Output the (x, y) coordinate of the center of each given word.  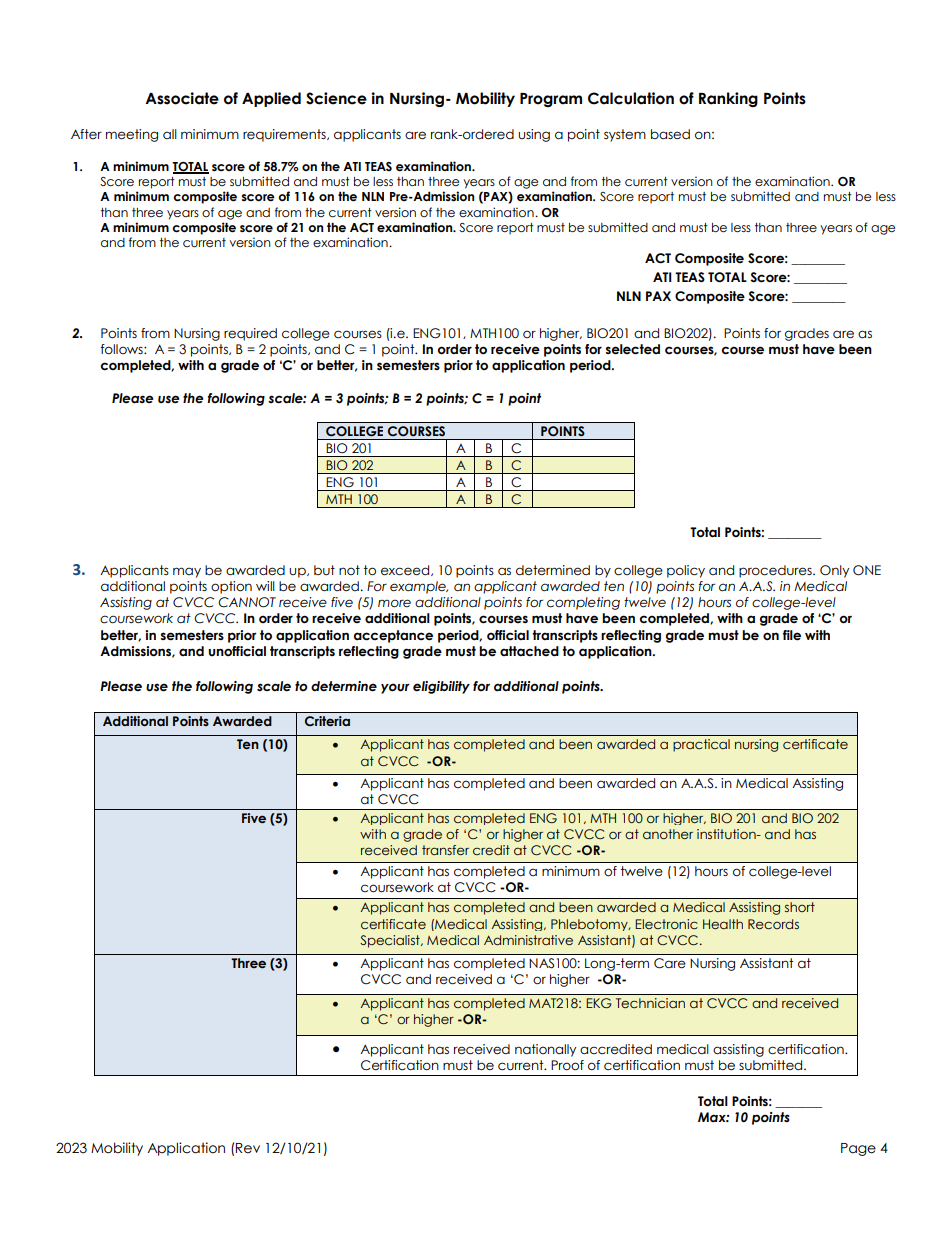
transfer (445, 850)
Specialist (391, 941)
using (534, 135)
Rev (248, 1148)
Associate (182, 98)
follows (122, 349)
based (670, 134)
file (792, 635)
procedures (776, 571)
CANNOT (247, 602)
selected (633, 349)
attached (529, 651)
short (800, 907)
